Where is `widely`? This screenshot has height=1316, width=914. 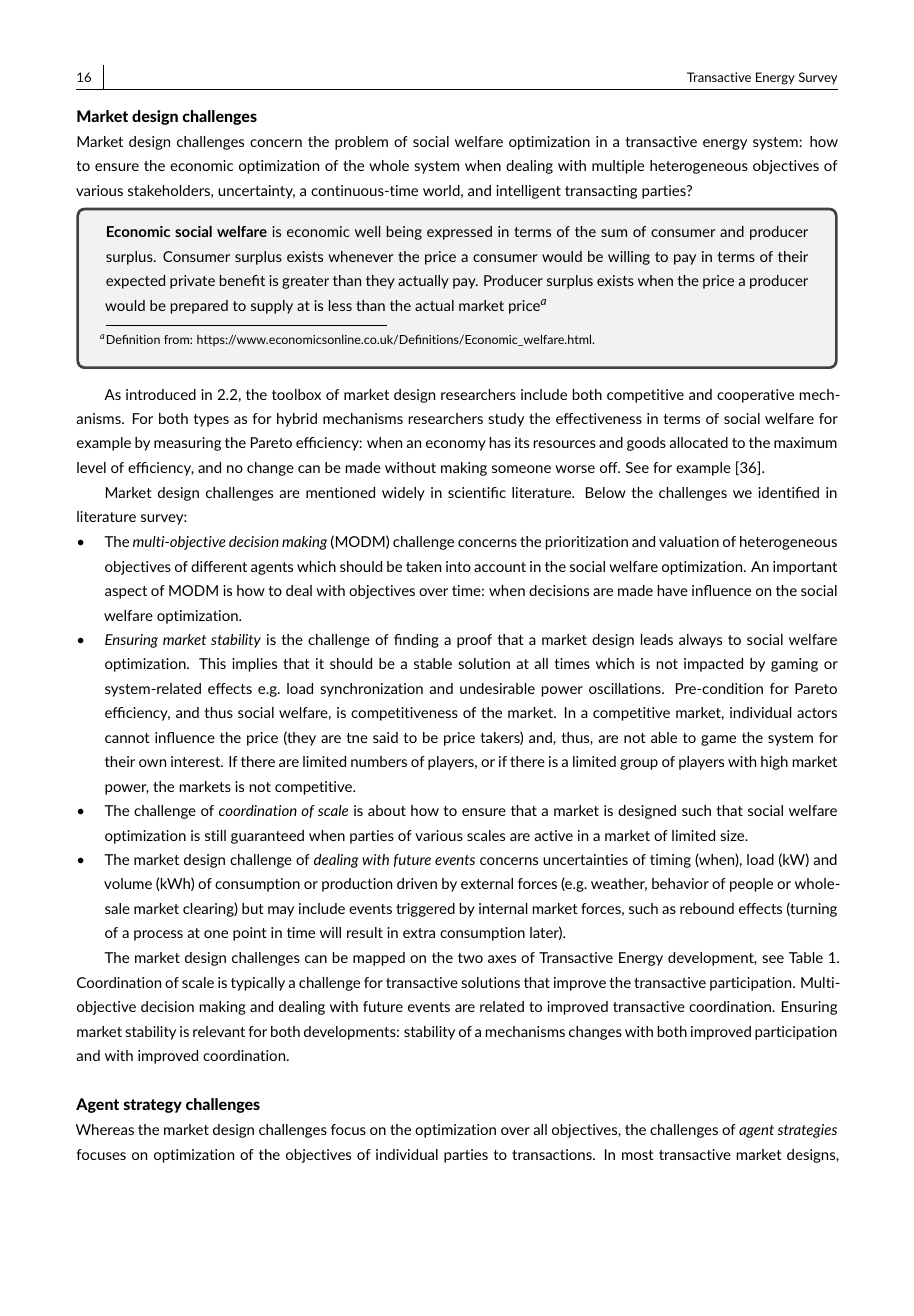 widely is located at coordinates (403, 494).
